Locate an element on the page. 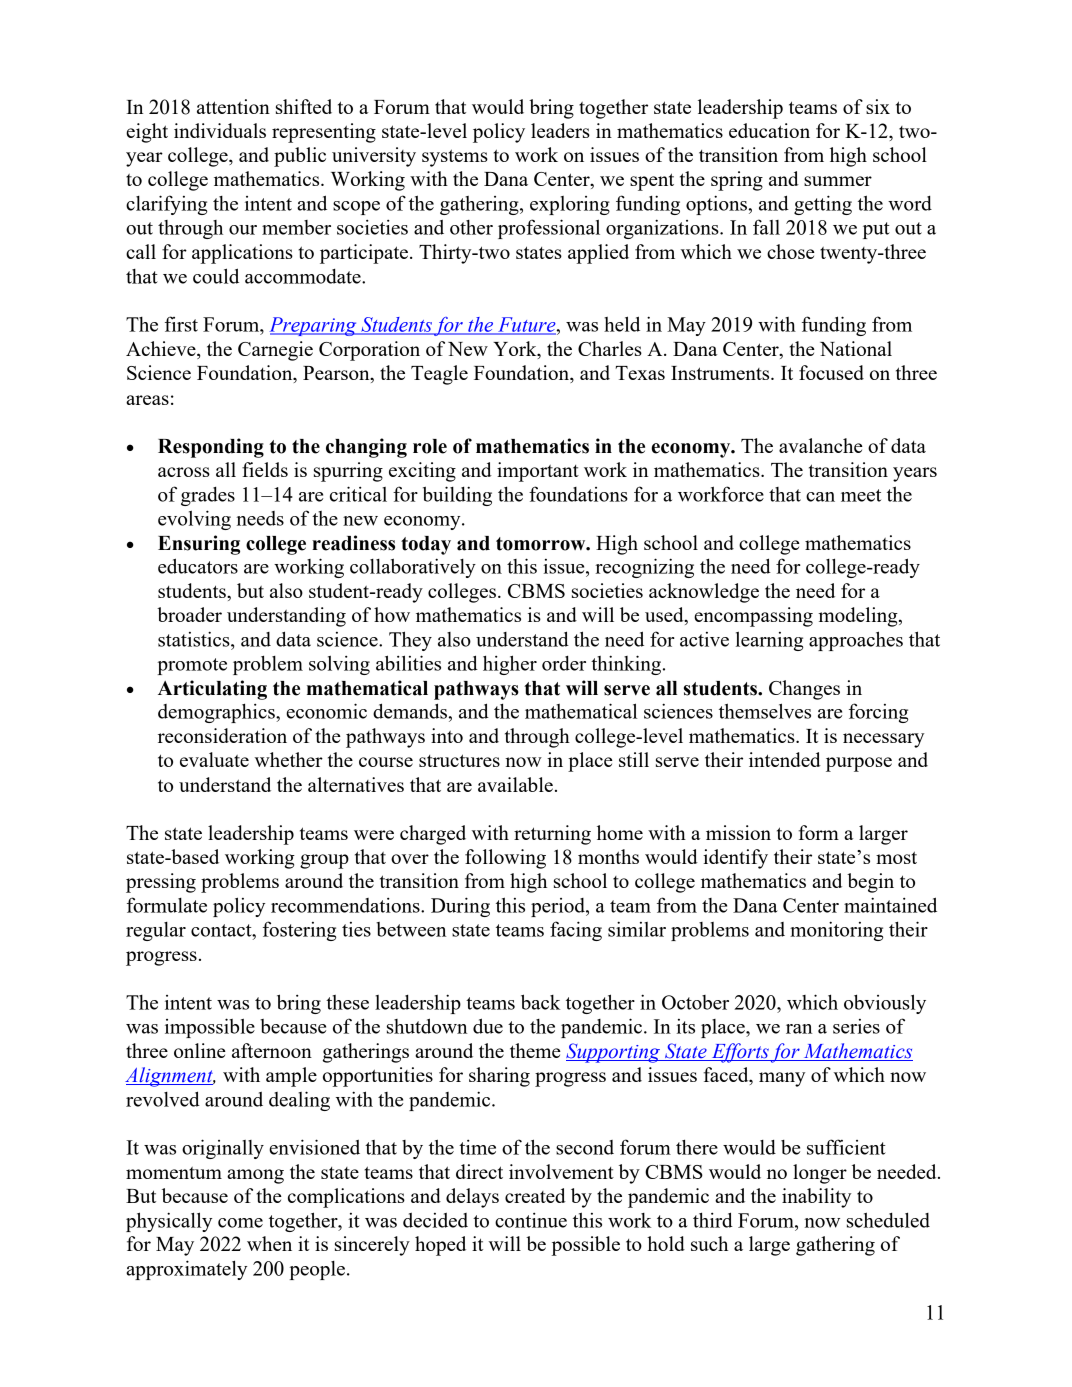 The image size is (1072, 1387). systems is located at coordinates (455, 158).
